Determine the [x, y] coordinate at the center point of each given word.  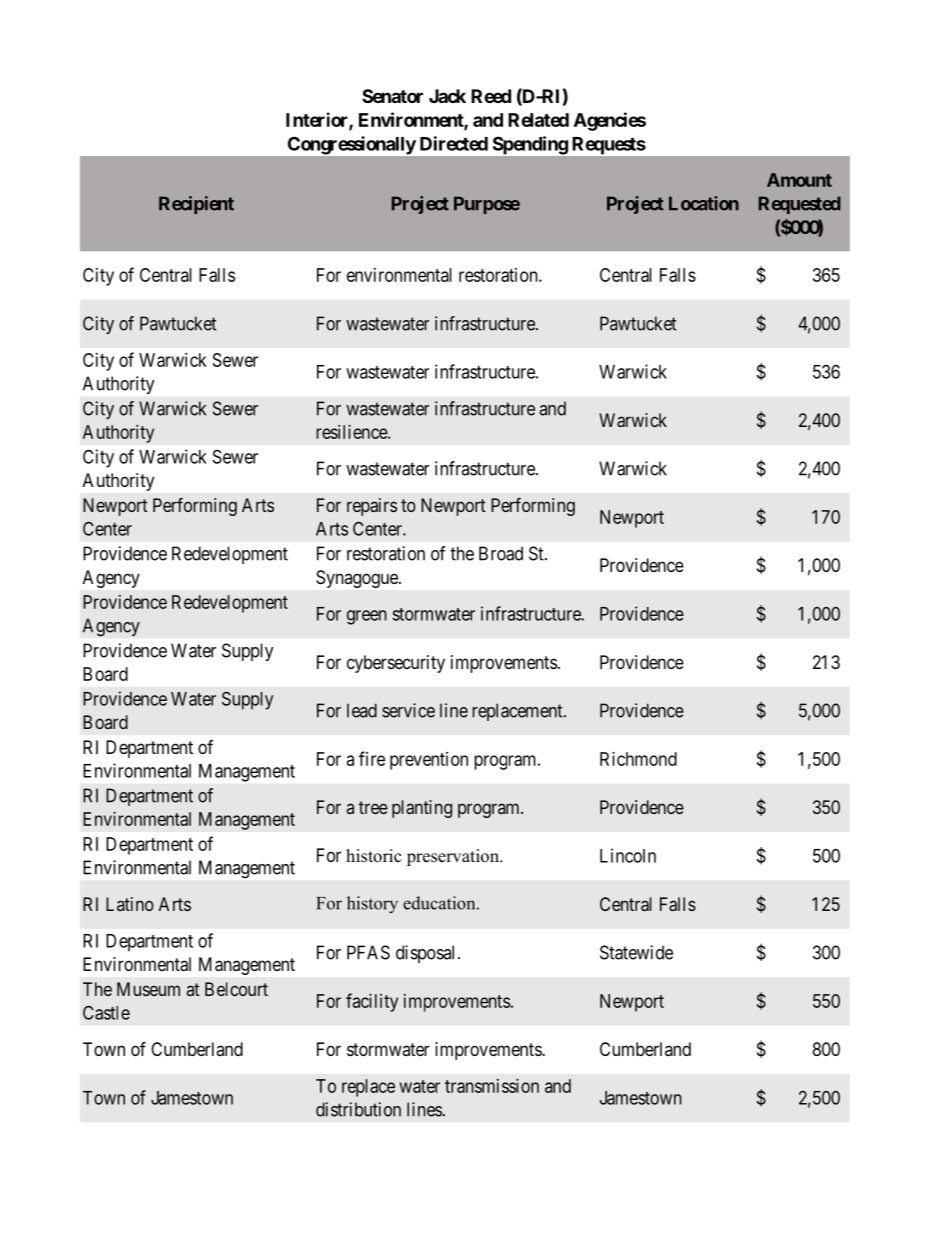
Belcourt [236, 989]
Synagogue [358, 579]
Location [704, 203]
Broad [501, 553]
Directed [454, 143]
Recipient [196, 205]
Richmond [638, 759]
